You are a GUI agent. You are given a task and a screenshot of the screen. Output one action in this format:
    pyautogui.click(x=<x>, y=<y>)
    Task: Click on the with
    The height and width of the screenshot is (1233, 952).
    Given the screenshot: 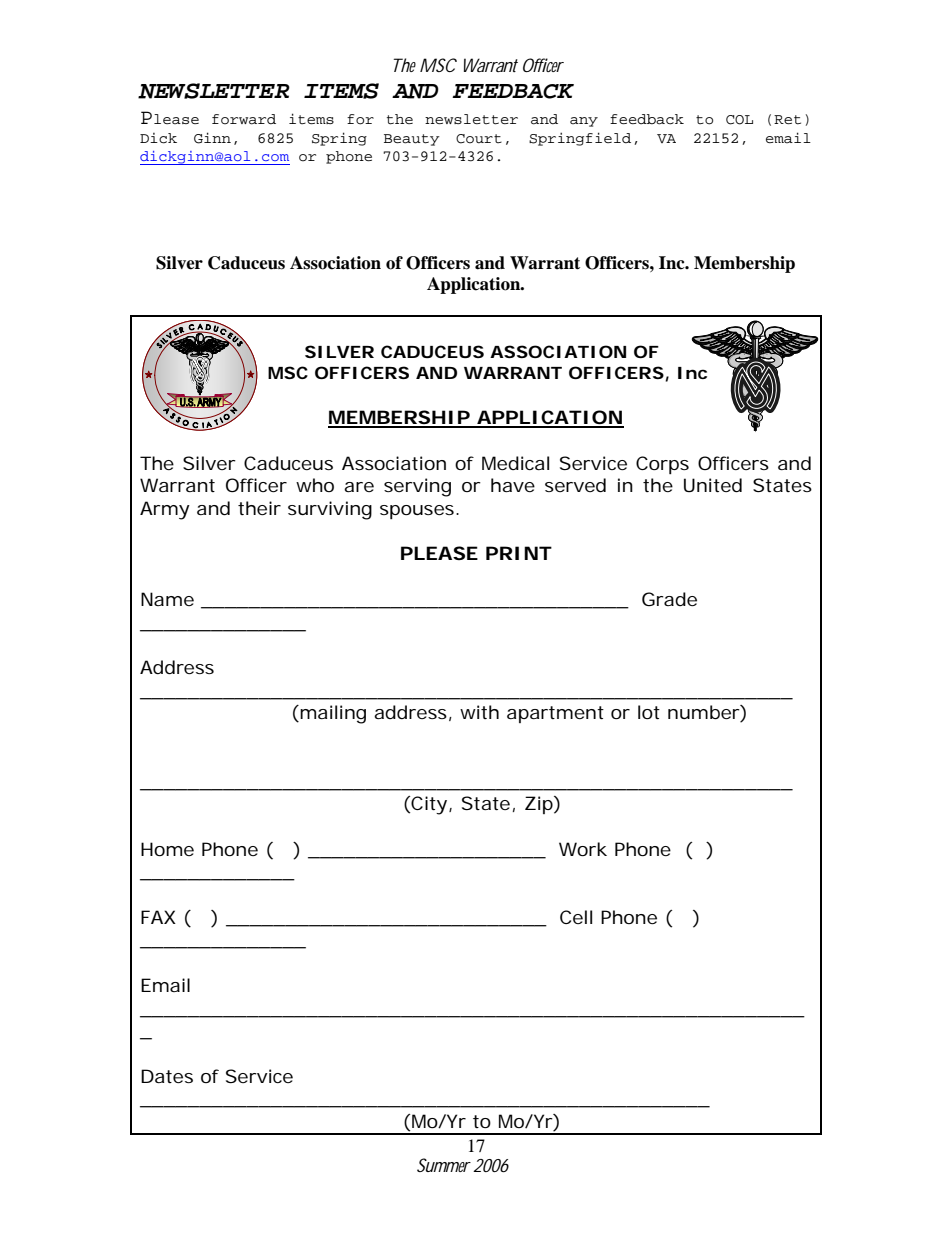 What is the action you would take?
    pyautogui.click(x=479, y=712)
